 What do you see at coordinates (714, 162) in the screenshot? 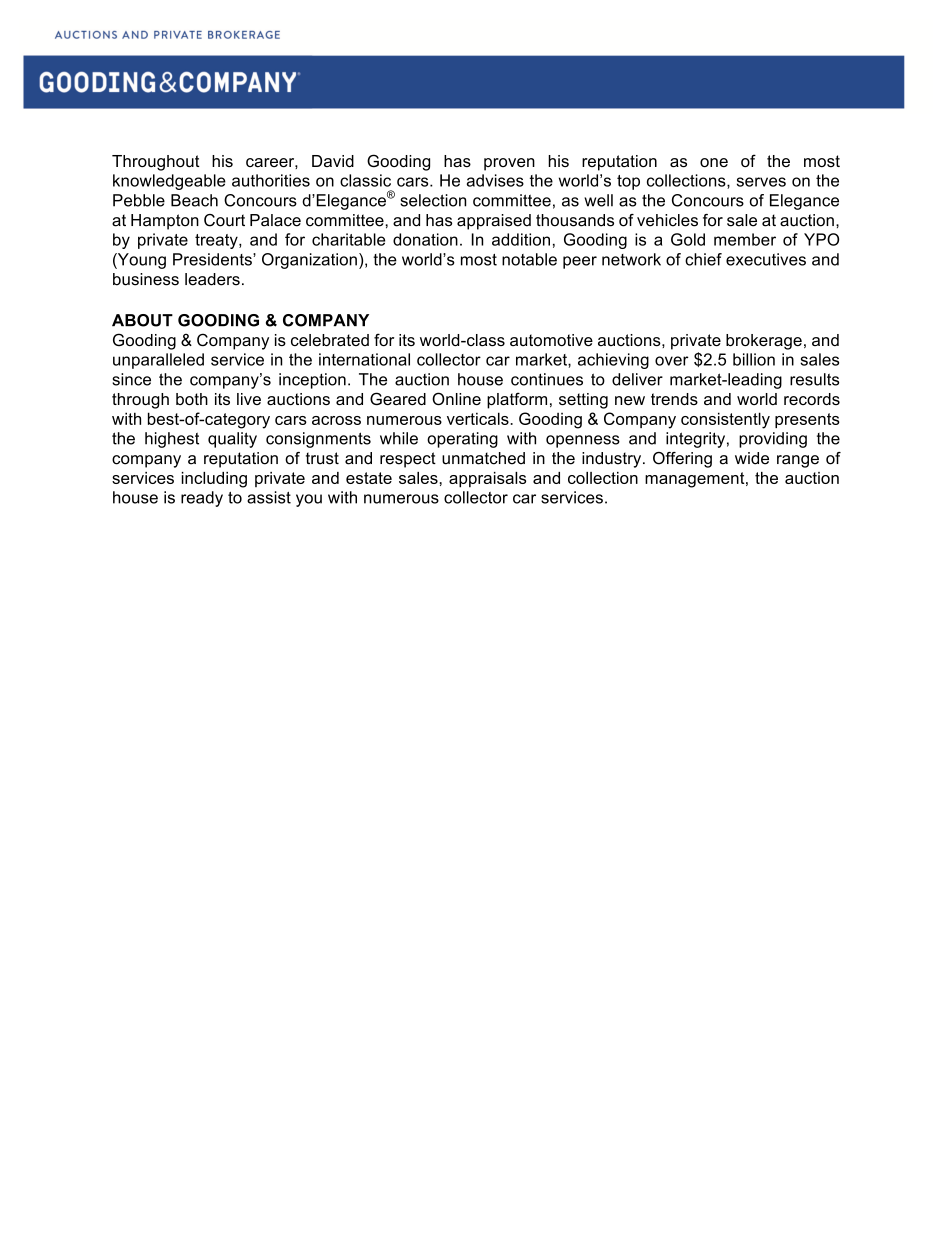
I see `one` at bounding box center [714, 162].
